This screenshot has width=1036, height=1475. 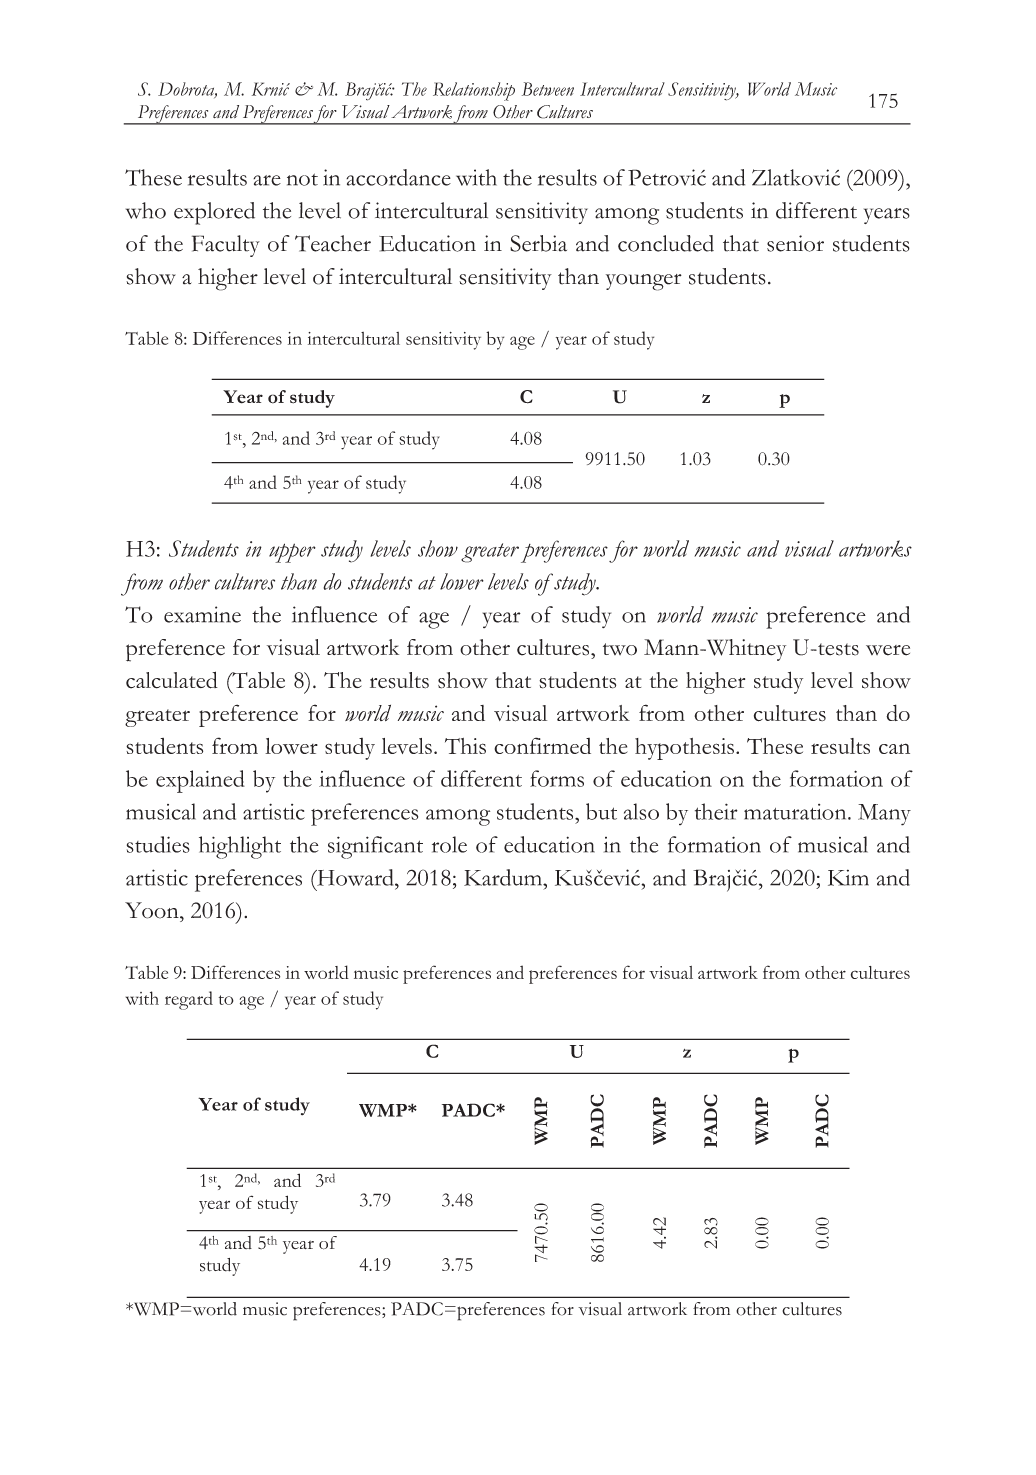 What do you see at coordinates (292, 553) in the screenshot?
I see `upper` at bounding box center [292, 553].
